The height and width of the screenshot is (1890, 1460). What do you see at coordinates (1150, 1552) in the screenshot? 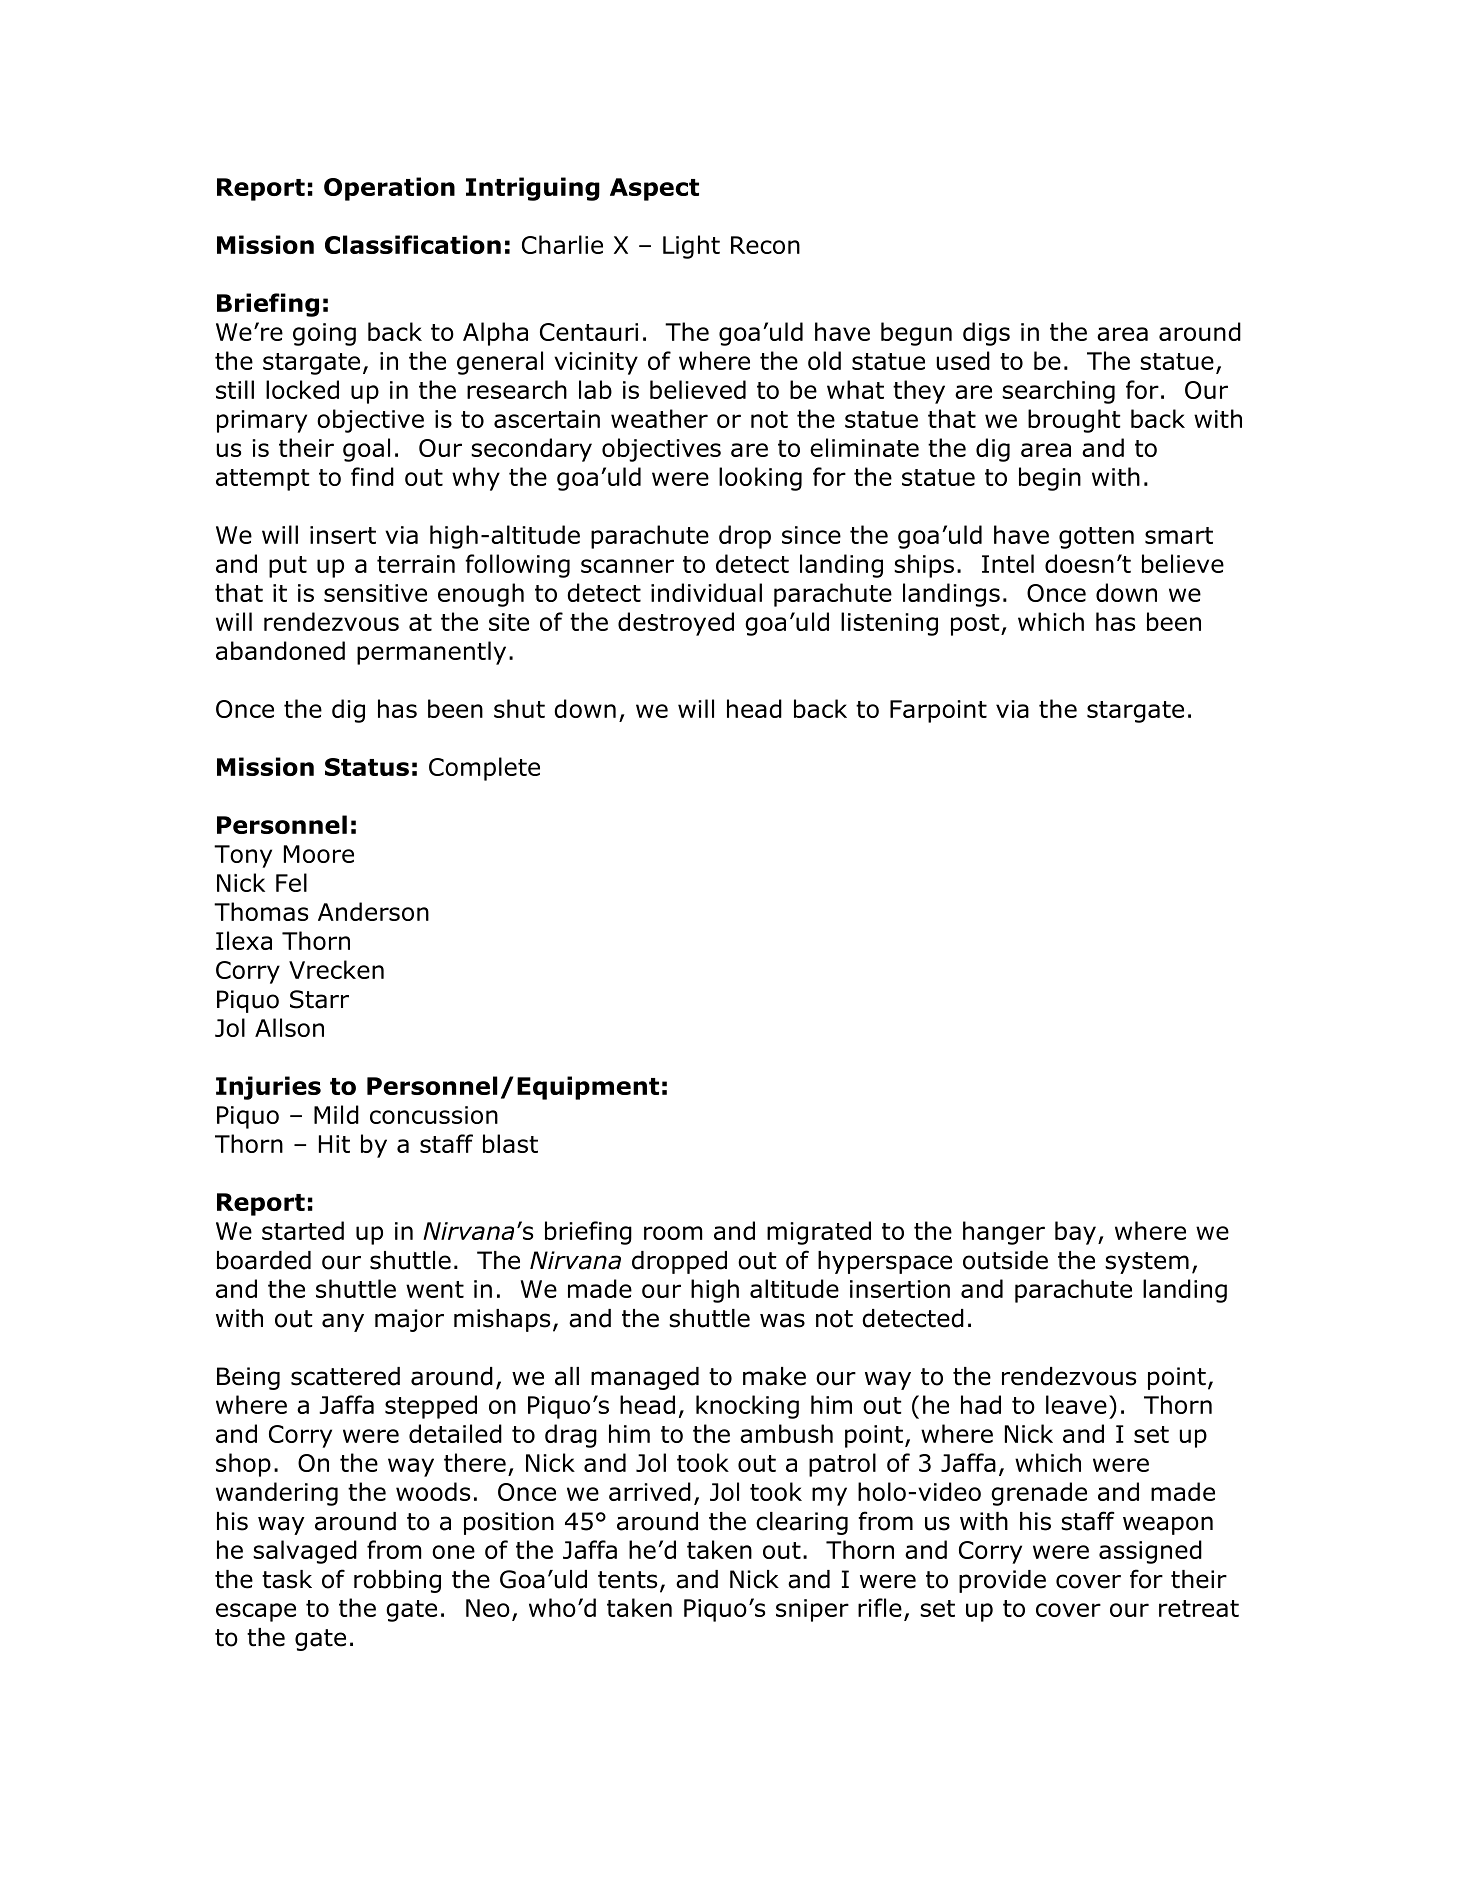
I see `assigned` at bounding box center [1150, 1552].
